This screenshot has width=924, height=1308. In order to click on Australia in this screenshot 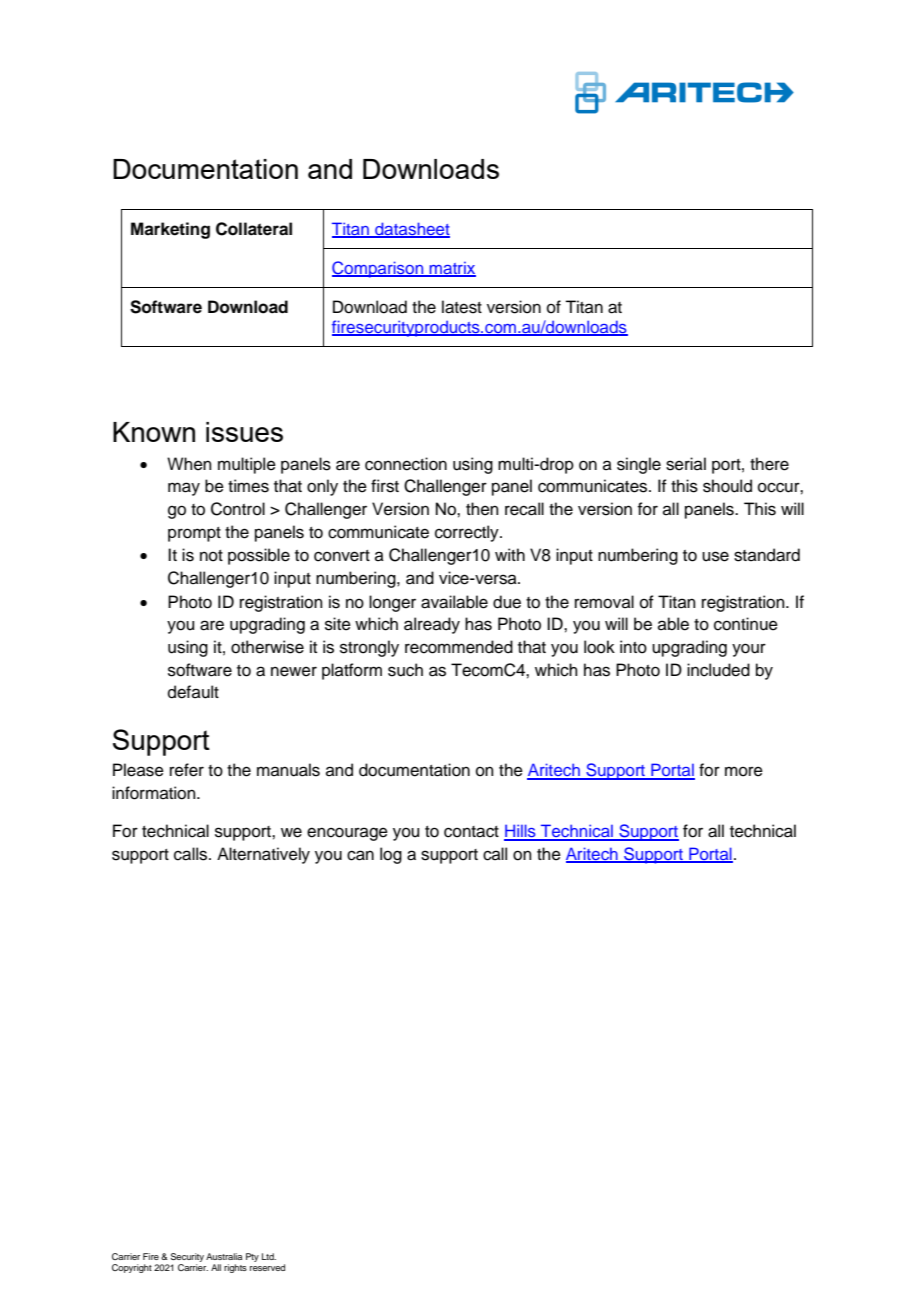, I will do `click(224, 1256)`.
